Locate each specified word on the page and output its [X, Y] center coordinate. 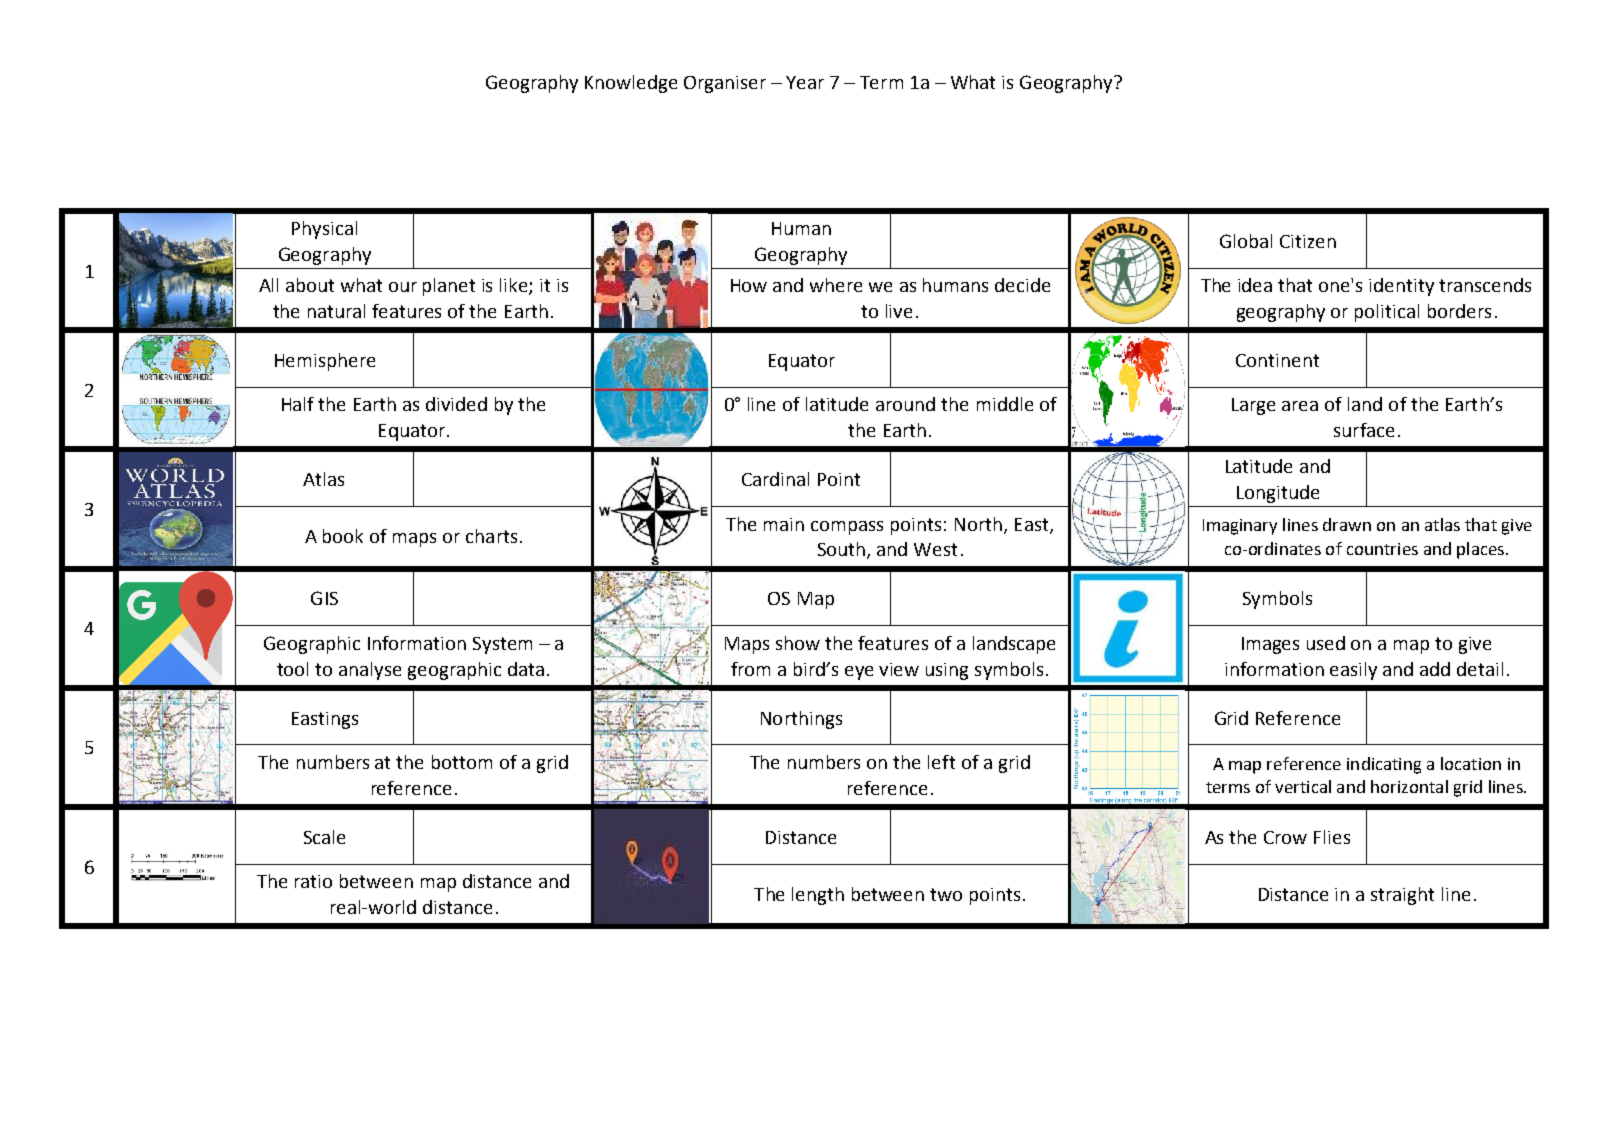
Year [805, 82]
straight [1402, 896]
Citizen [1308, 241]
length [818, 896]
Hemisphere [325, 362]
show [798, 643]
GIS [324, 598]
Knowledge [631, 84]
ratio [313, 881]
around [905, 404]
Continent [1277, 360]
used [1326, 643]
